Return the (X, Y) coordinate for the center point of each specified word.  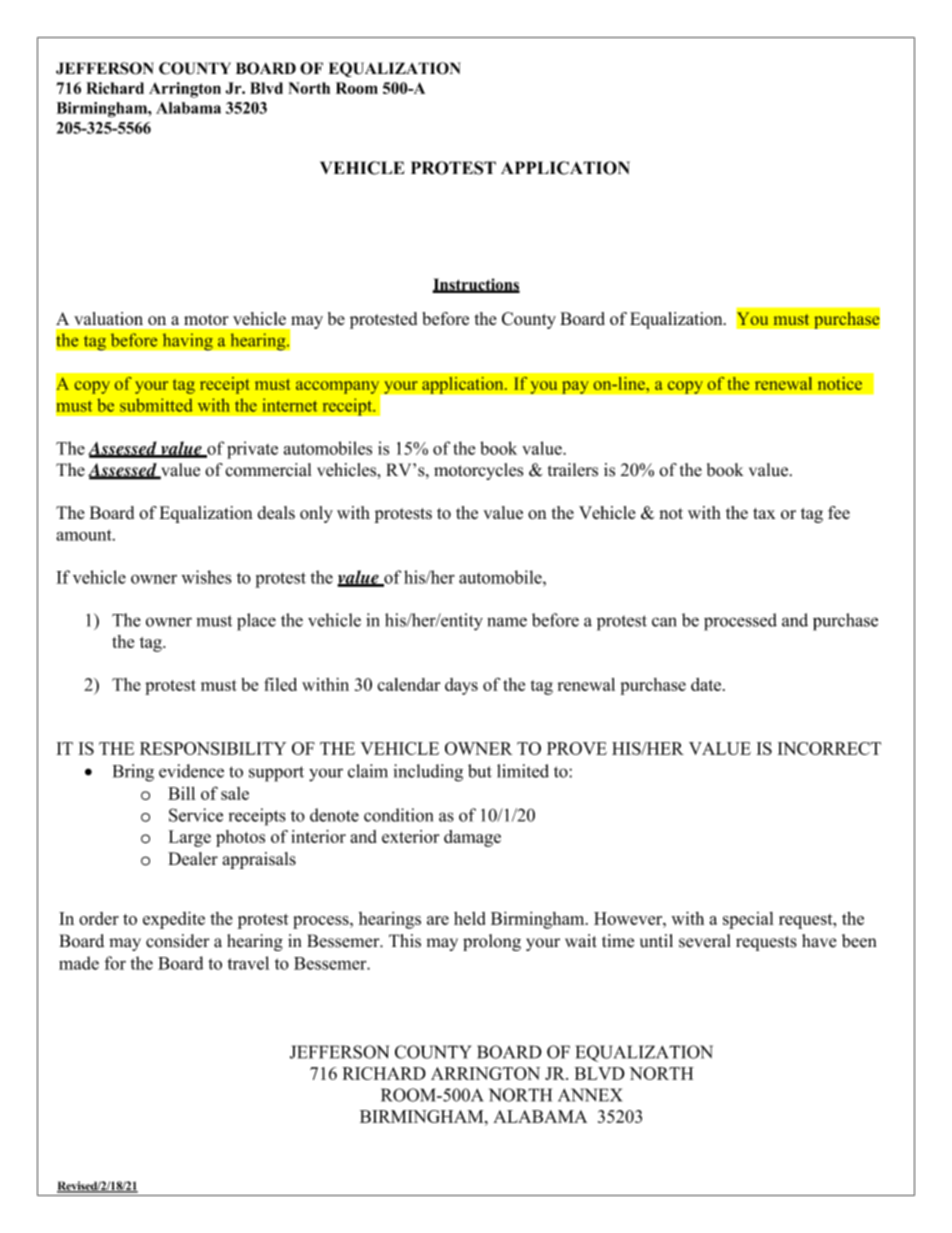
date (706, 684)
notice (839, 383)
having (187, 342)
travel (248, 963)
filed (280, 684)
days (461, 686)
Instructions (476, 285)
